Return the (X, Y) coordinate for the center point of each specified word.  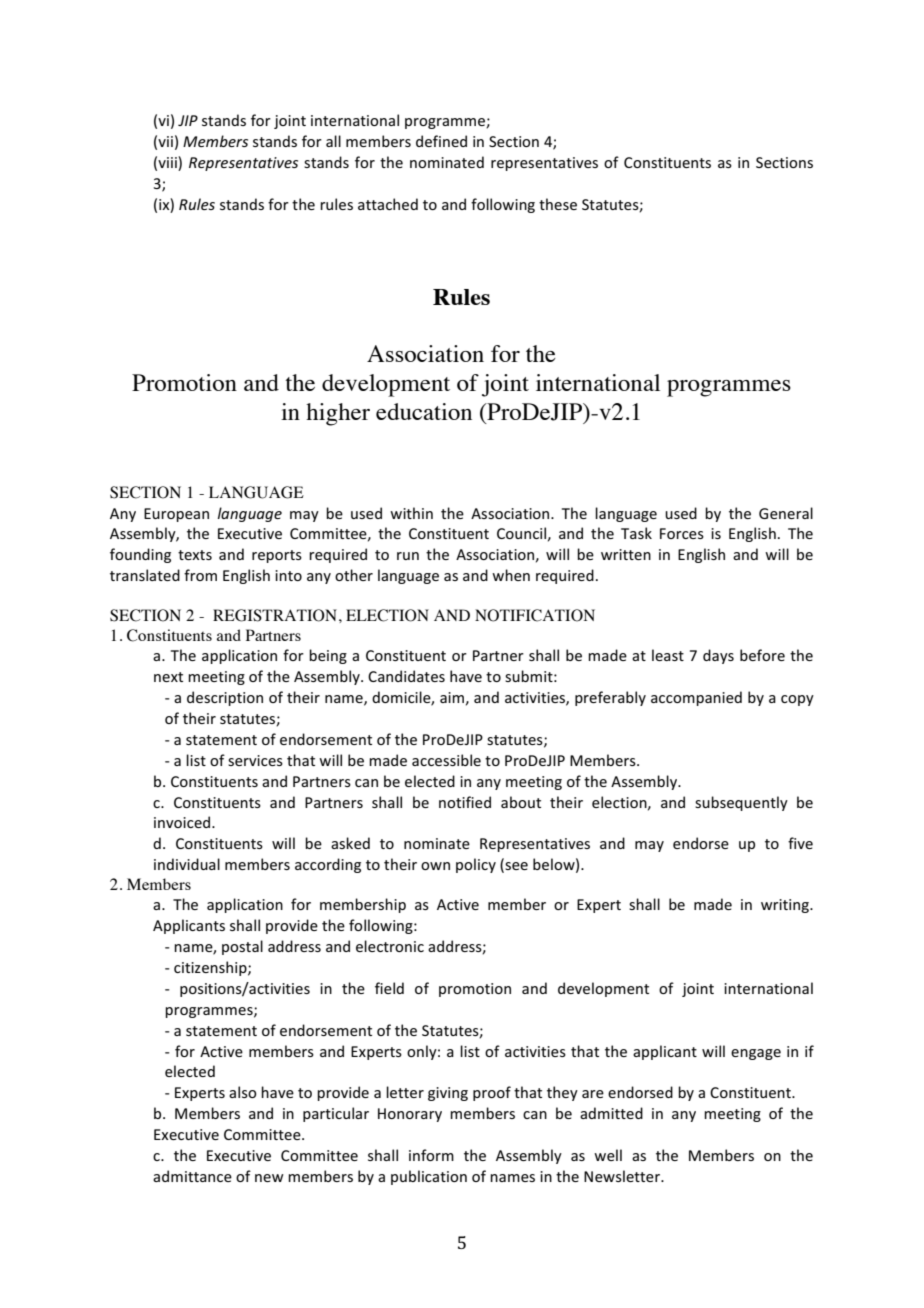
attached (388, 204)
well (608, 1155)
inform (431, 1155)
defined (441, 141)
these (558, 204)
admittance (192, 1176)
